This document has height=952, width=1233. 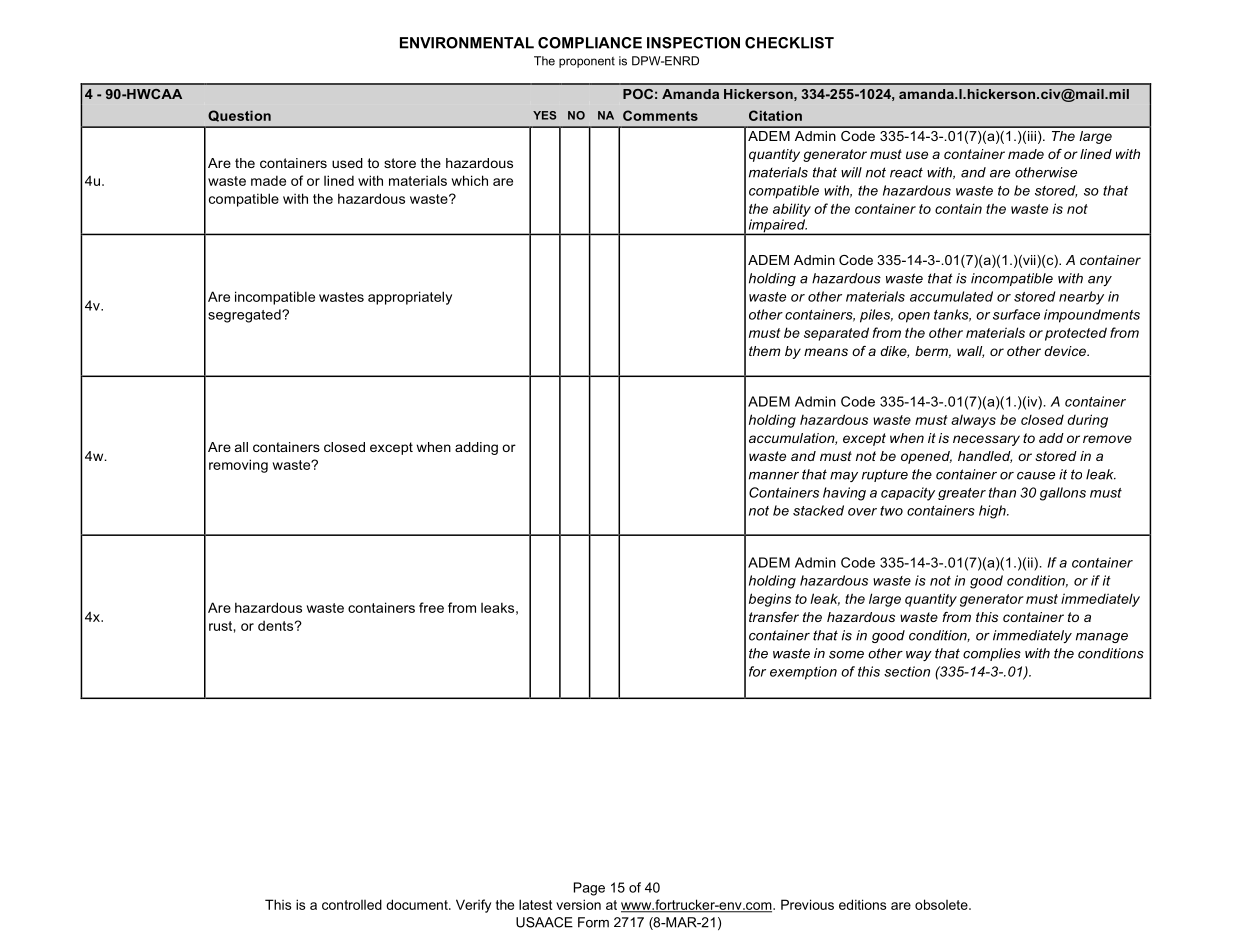 What do you see at coordinates (770, 600) in the document?
I see `begins` at bounding box center [770, 600].
